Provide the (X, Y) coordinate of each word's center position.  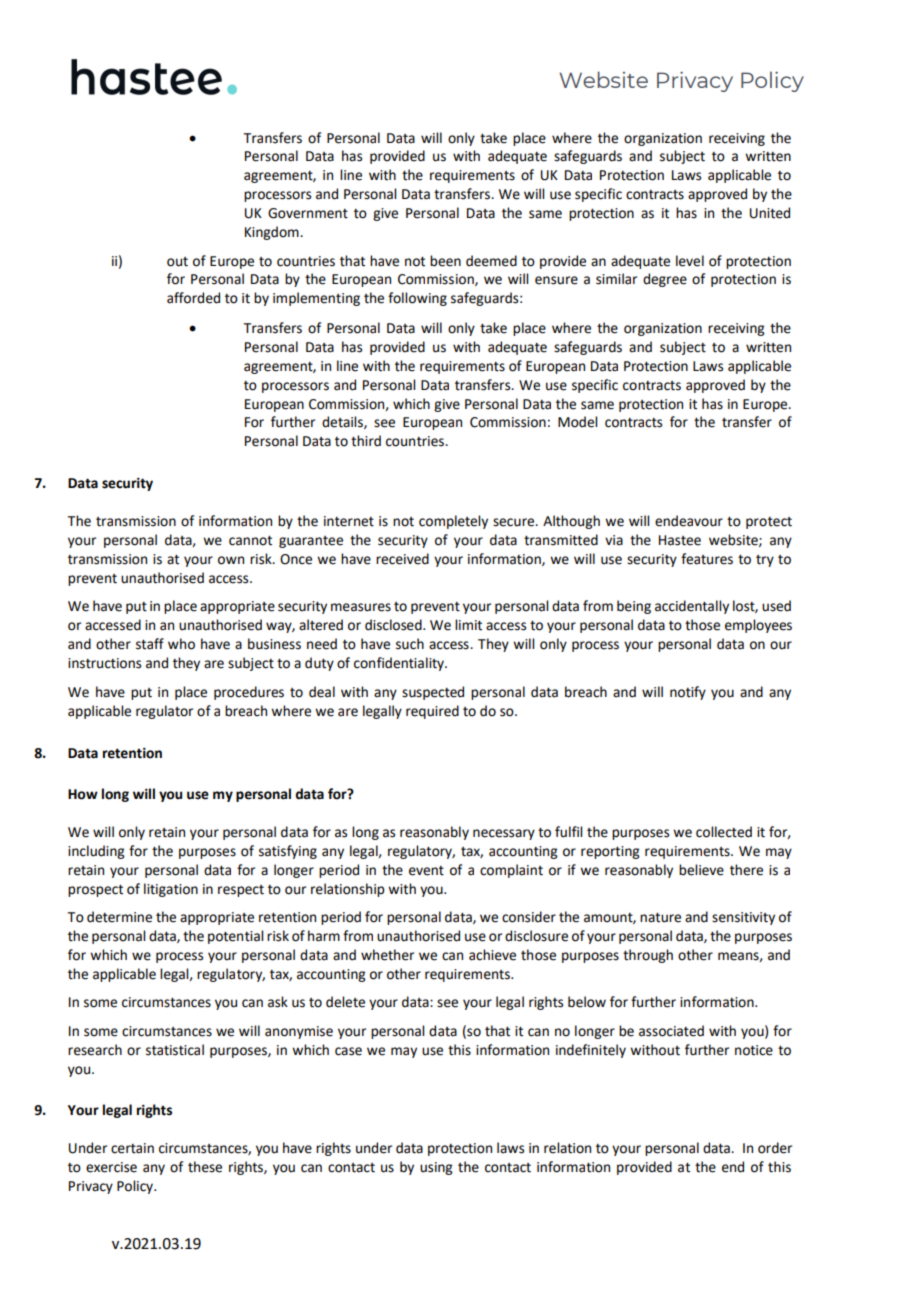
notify (688, 693)
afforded (193, 298)
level (690, 261)
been (445, 261)
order (775, 1148)
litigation (171, 890)
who (181, 644)
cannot (250, 541)
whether (387, 955)
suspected (433, 693)
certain (132, 1148)
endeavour (689, 521)
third (366, 441)
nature (660, 918)
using (436, 1168)
